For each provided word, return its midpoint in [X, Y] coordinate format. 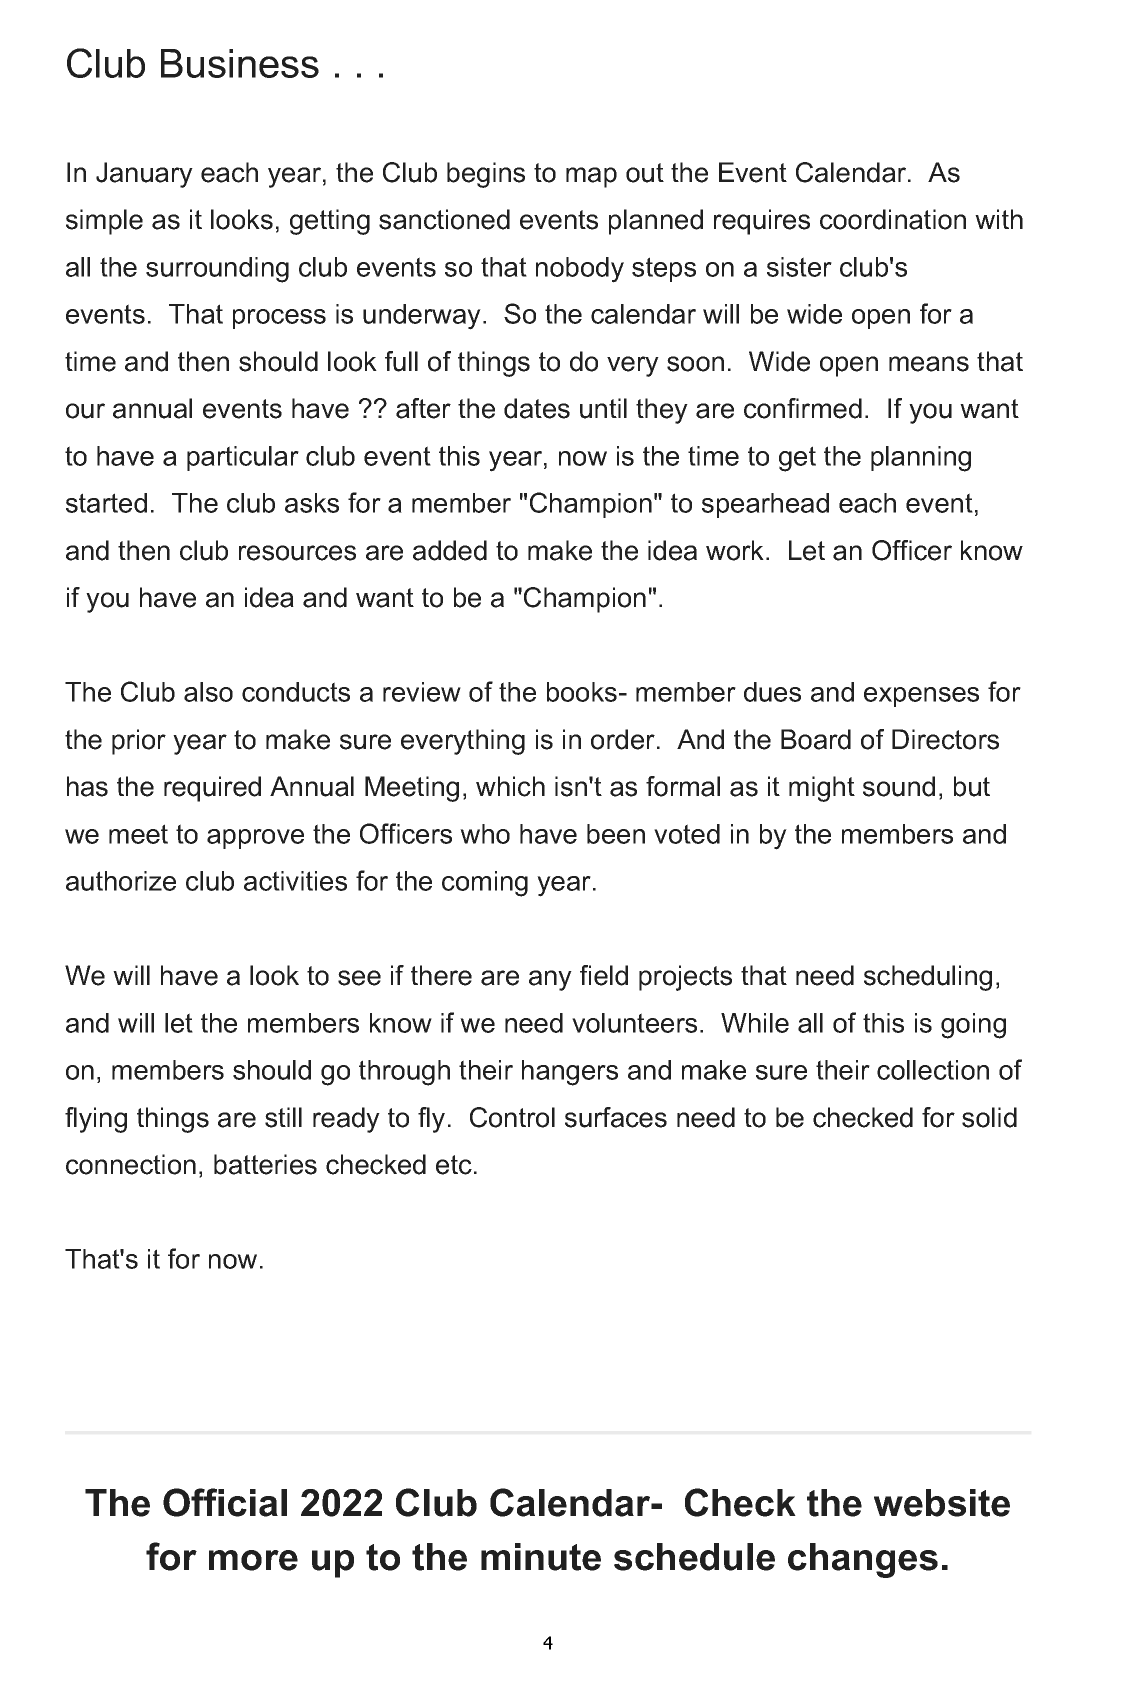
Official [225, 1502]
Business [240, 63]
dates [537, 408]
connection [131, 1164]
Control [512, 1117]
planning [921, 459]
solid [989, 1117]
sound [899, 786]
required [212, 789]
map [591, 177]
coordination [893, 219]
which [510, 786]
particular [243, 458]
